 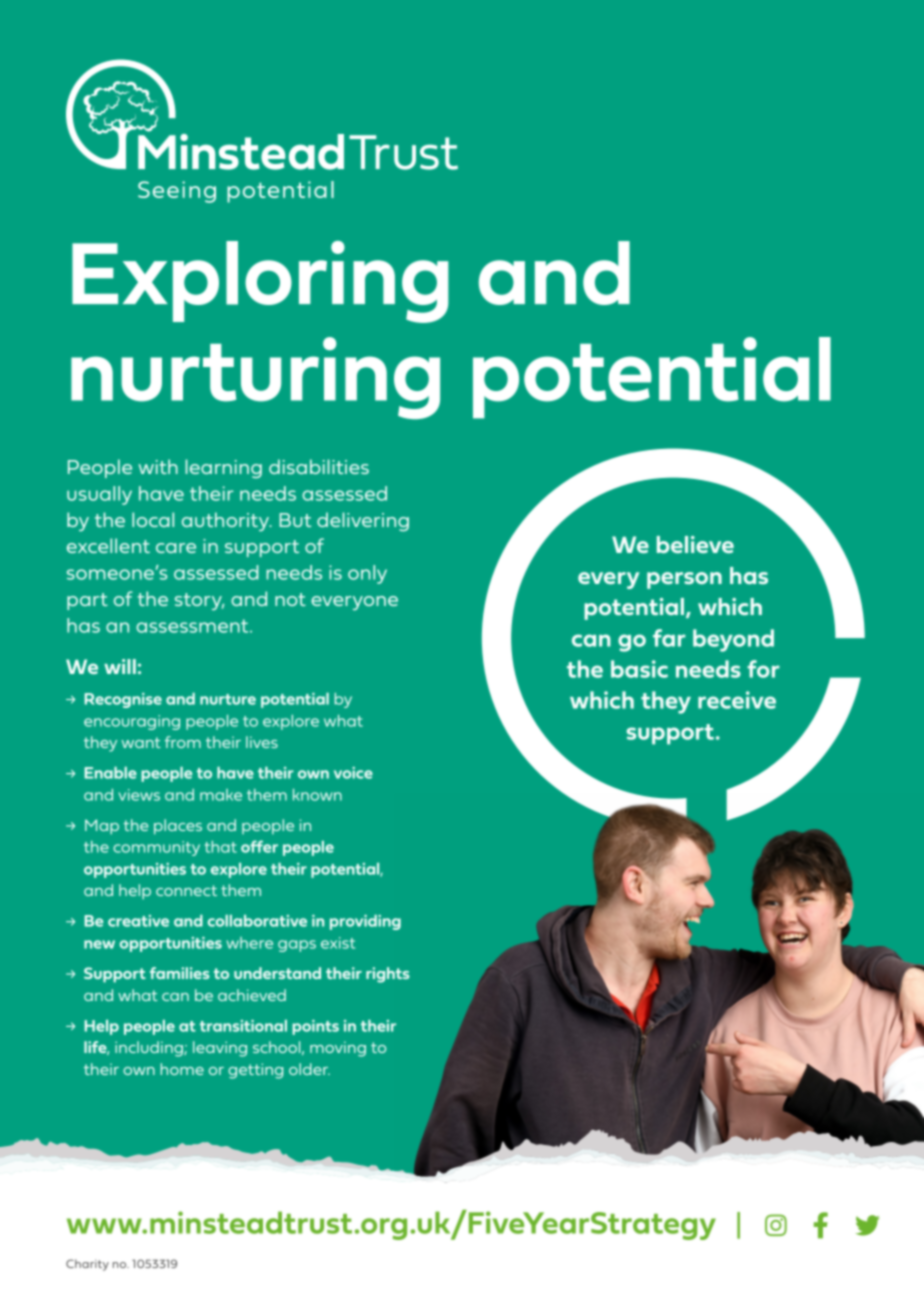 I want to click on rights, so click(x=388, y=975).
